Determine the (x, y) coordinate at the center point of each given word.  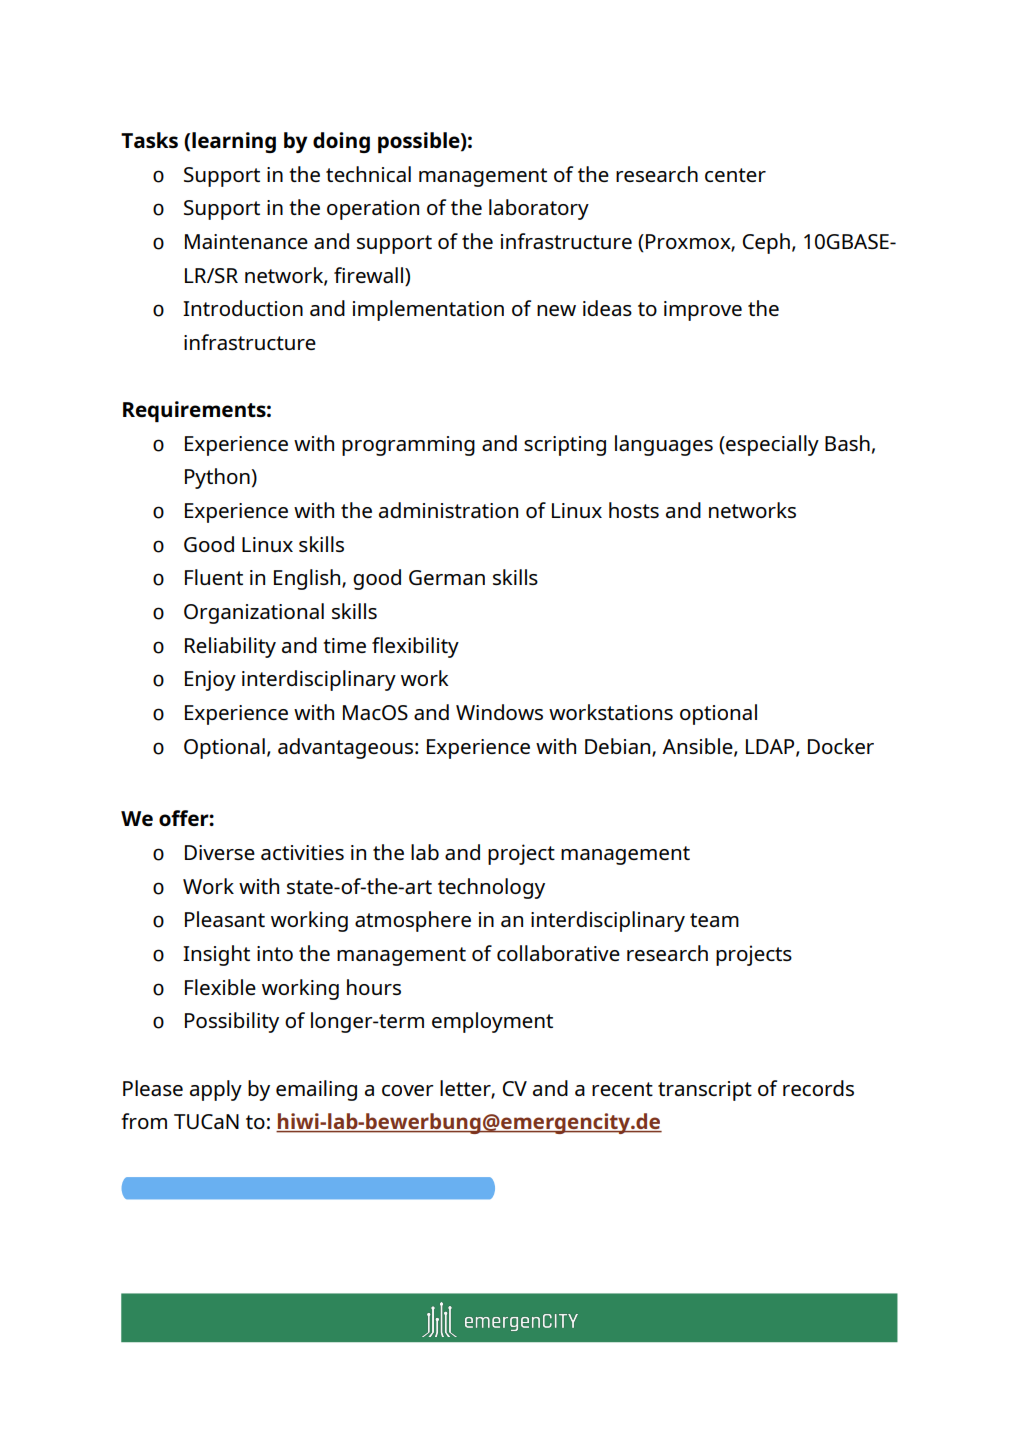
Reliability (230, 647)
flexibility (415, 647)
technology (491, 888)
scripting (565, 446)
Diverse (220, 852)
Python (217, 478)
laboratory (539, 209)
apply (216, 1090)
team (714, 920)
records (818, 1088)
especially (771, 445)
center (735, 175)
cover (408, 1090)
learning (234, 142)
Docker (841, 746)
